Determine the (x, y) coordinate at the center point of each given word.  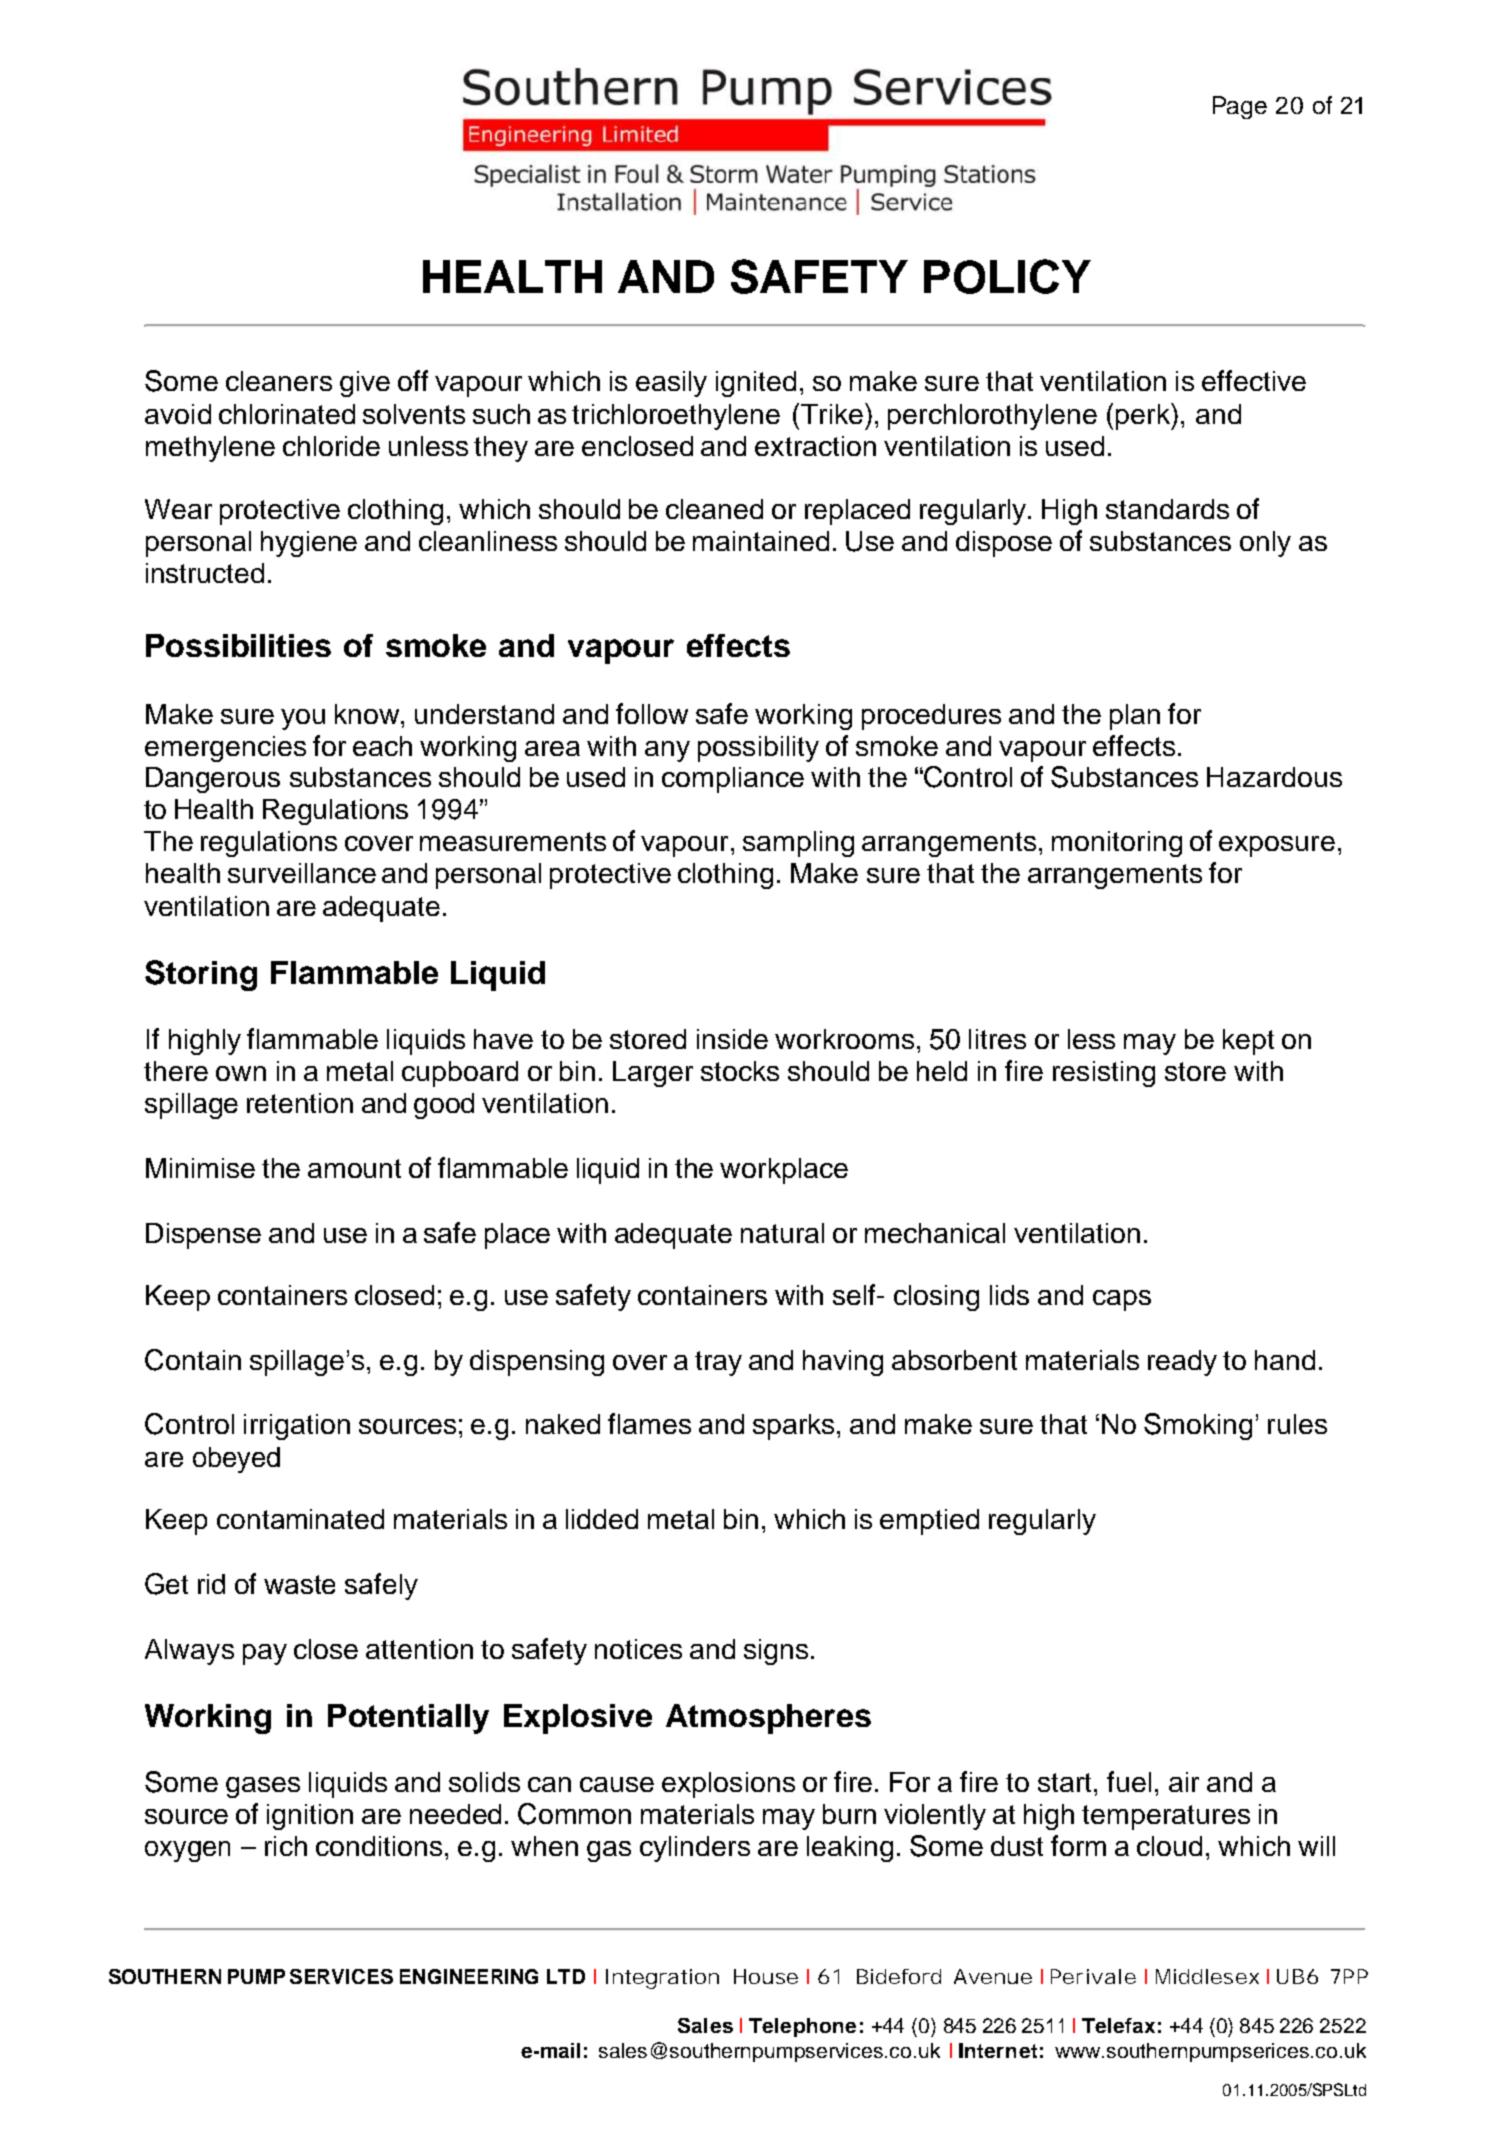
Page (1240, 107)
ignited (756, 384)
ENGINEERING (469, 1976)
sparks (795, 1427)
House (766, 1976)
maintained (761, 541)
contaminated (300, 1519)
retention (300, 1103)
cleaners (279, 381)
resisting (1104, 1074)
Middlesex (1207, 1976)
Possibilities (238, 645)
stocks (740, 1071)
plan (1135, 717)
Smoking (1198, 1426)
